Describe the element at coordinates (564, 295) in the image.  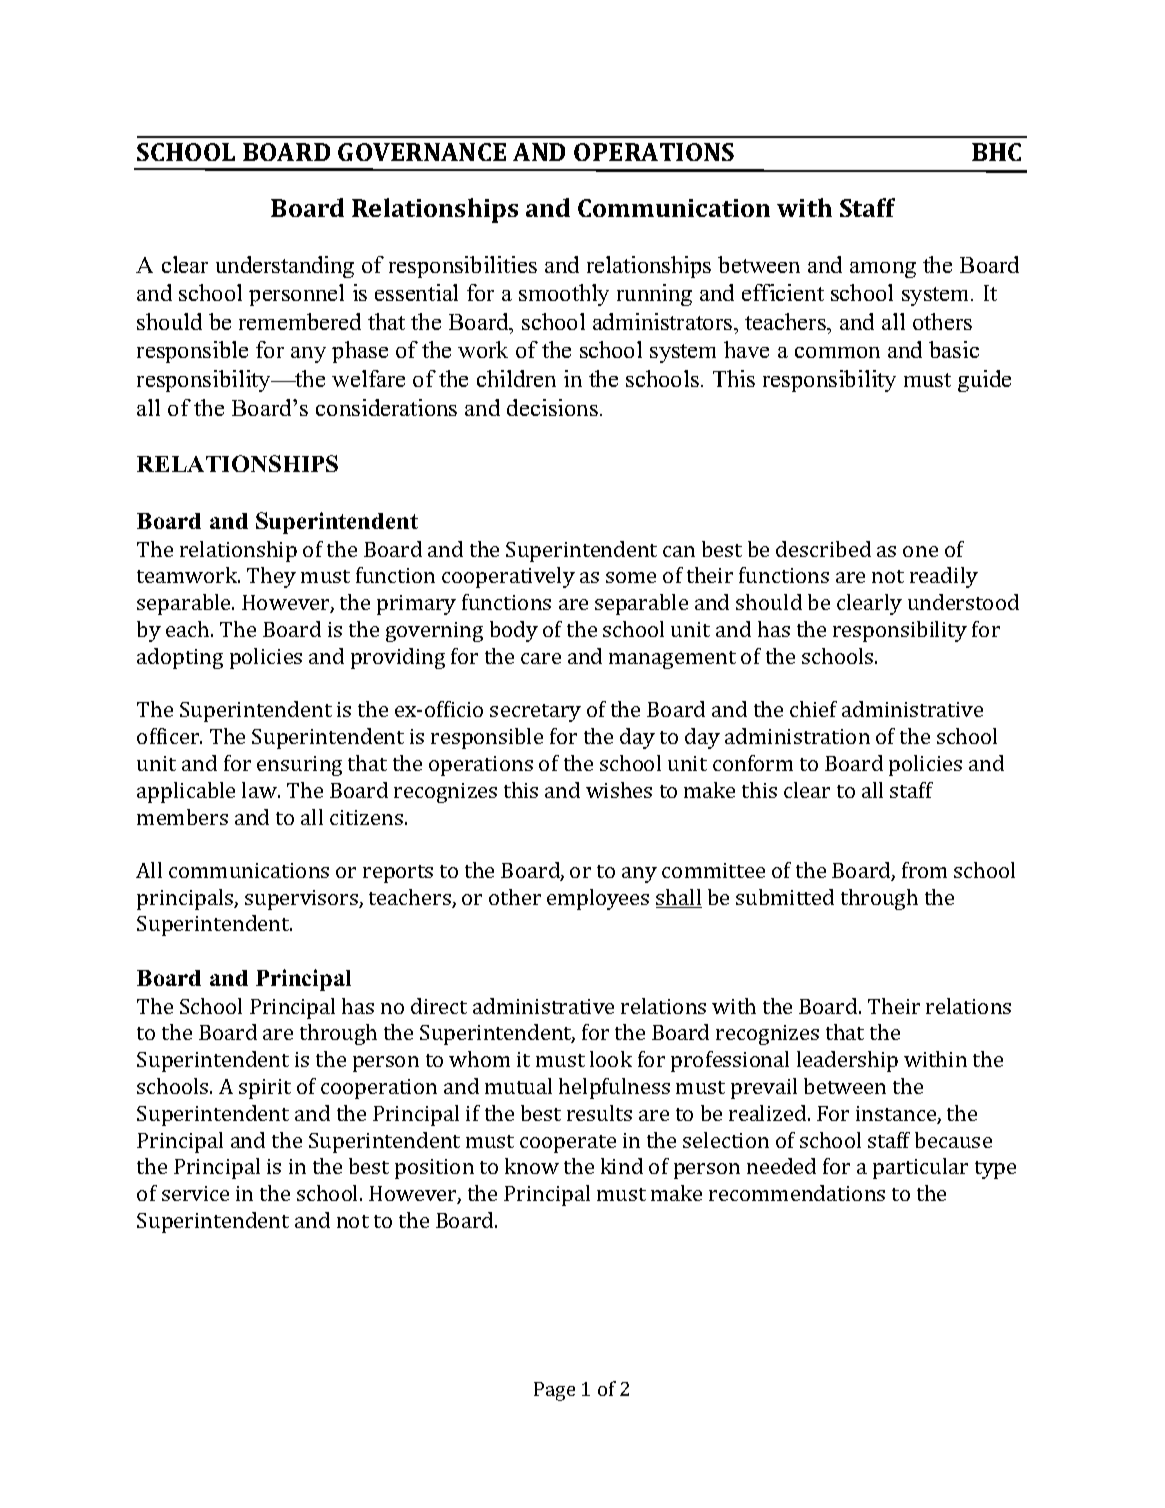
I see `smoothly` at that location.
